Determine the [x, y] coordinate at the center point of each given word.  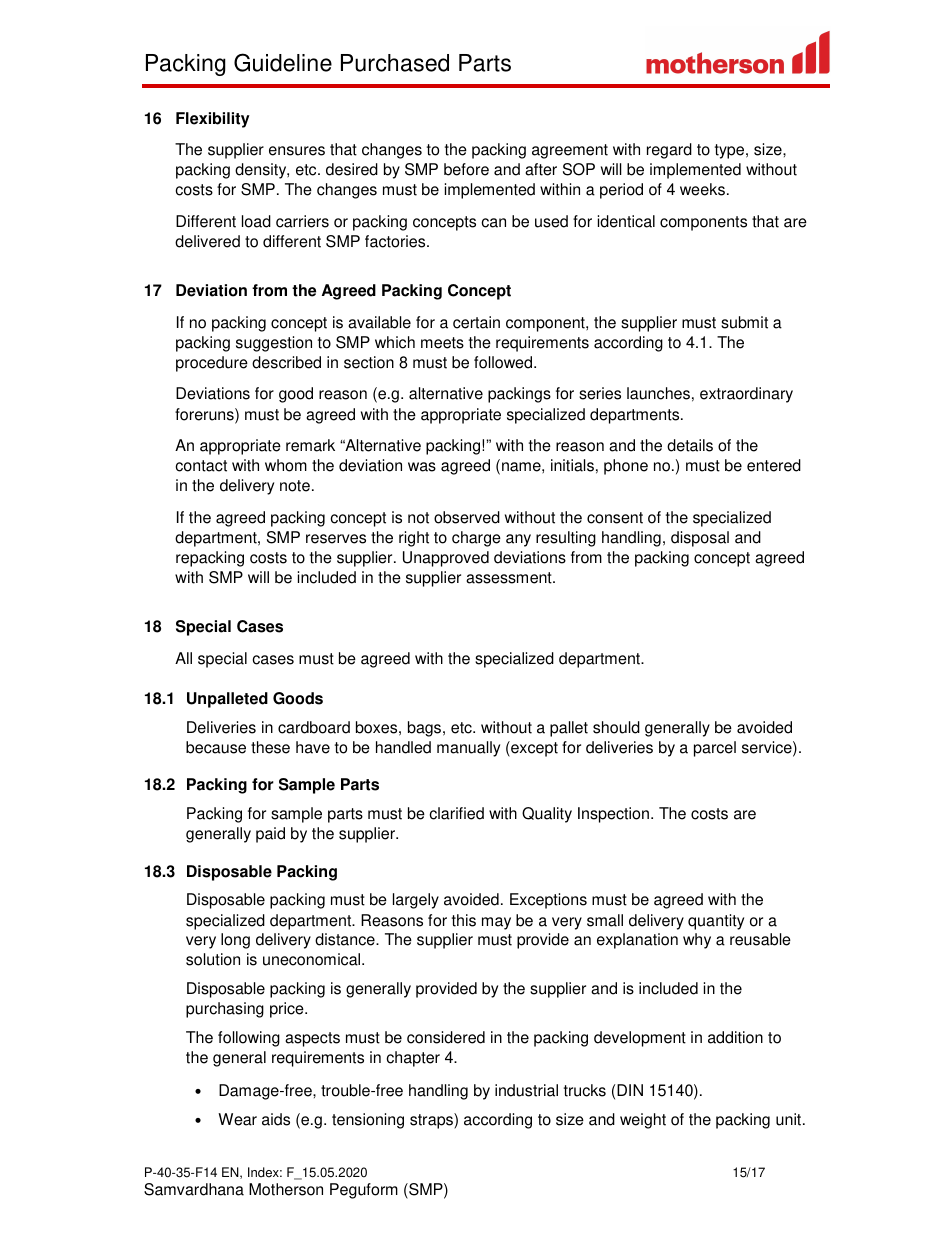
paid [270, 835]
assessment [510, 578]
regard [669, 151]
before [466, 169]
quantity [716, 922]
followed [504, 362]
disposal [700, 539]
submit [744, 322]
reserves [336, 539]
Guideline [283, 62]
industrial [526, 1090]
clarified [456, 813]
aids [276, 1119]
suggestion [274, 344]
